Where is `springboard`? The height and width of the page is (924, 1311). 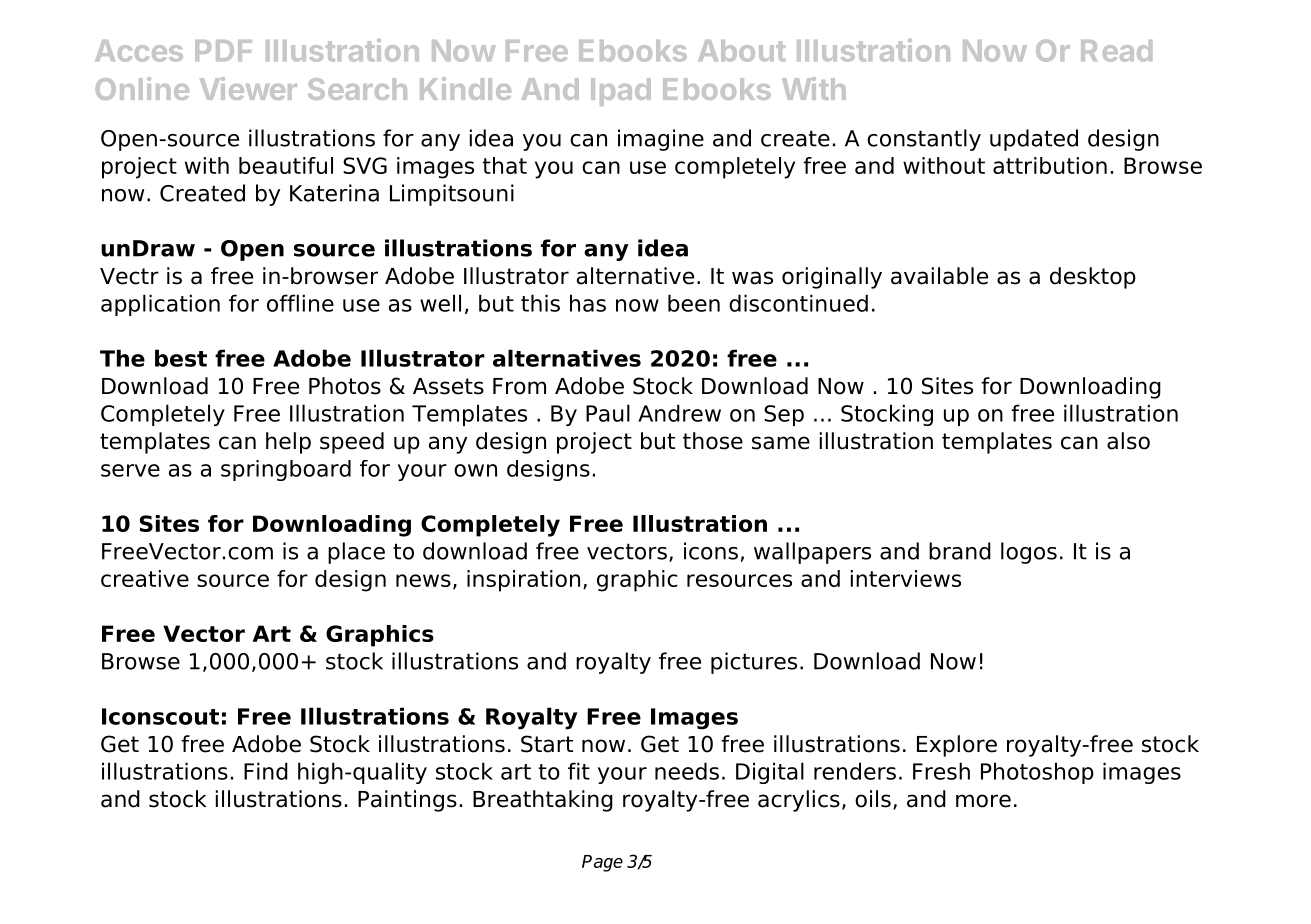
springboard is located at coordinates (286, 470).
